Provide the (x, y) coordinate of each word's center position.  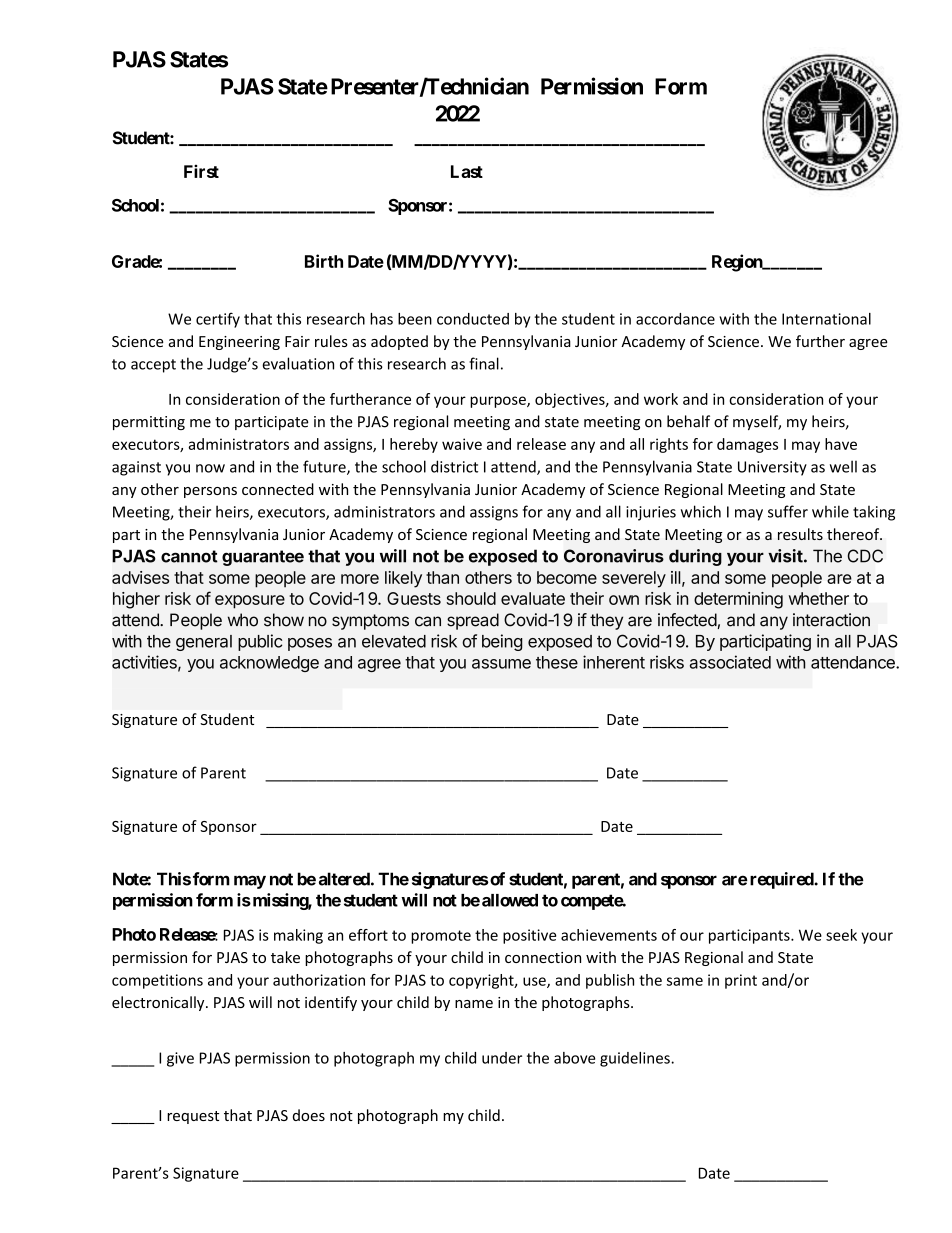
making (298, 936)
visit (785, 556)
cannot (189, 556)
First (201, 171)
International (826, 319)
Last (467, 171)
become (567, 577)
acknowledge (269, 664)
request (193, 1117)
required (782, 880)
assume (501, 664)
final (484, 363)
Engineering (239, 343)
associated (730, 662)
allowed (510, 900)
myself (757, 422)
